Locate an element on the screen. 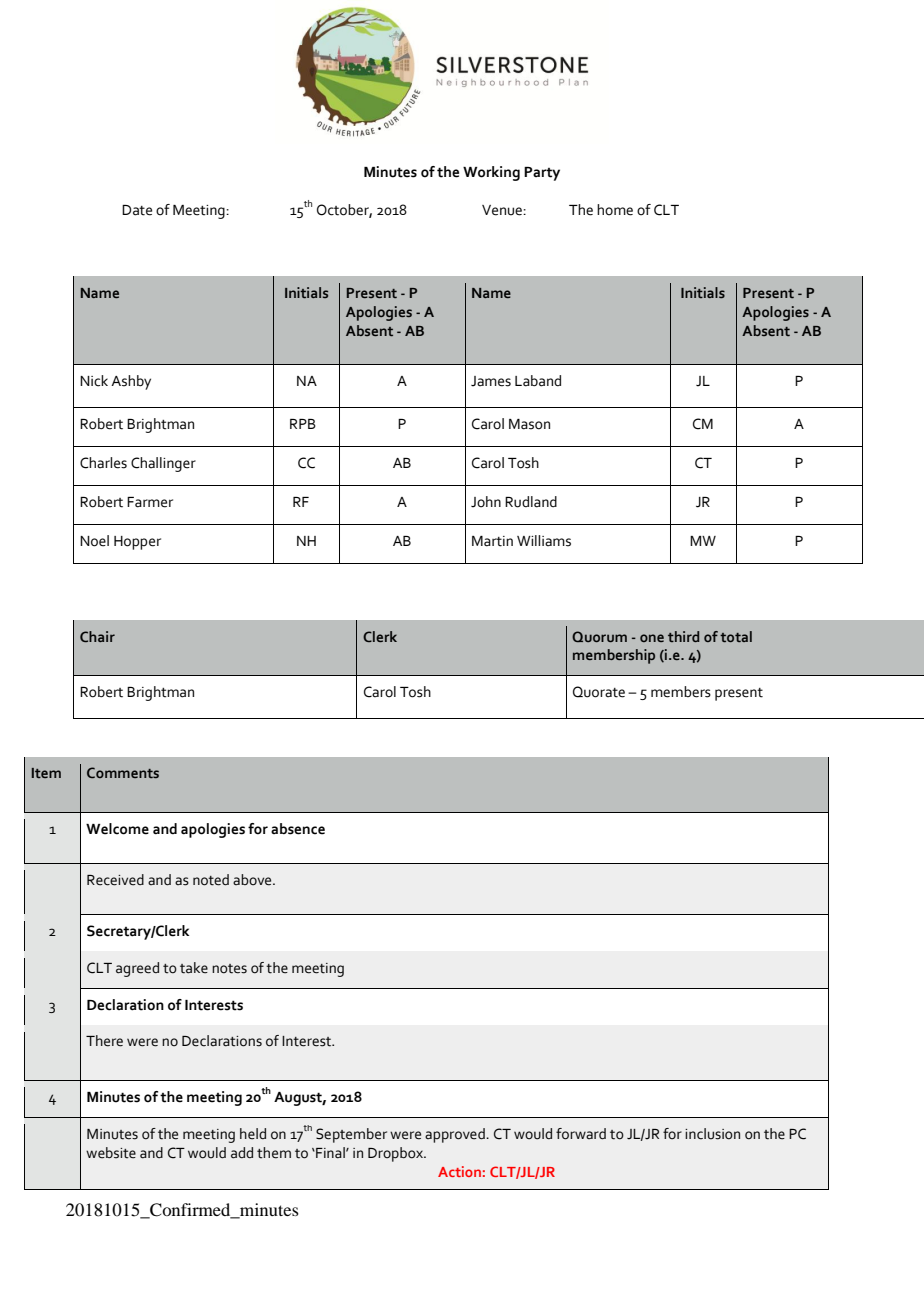 The image size is (924, 1309). Mason is located at coordinates (529, 424).
